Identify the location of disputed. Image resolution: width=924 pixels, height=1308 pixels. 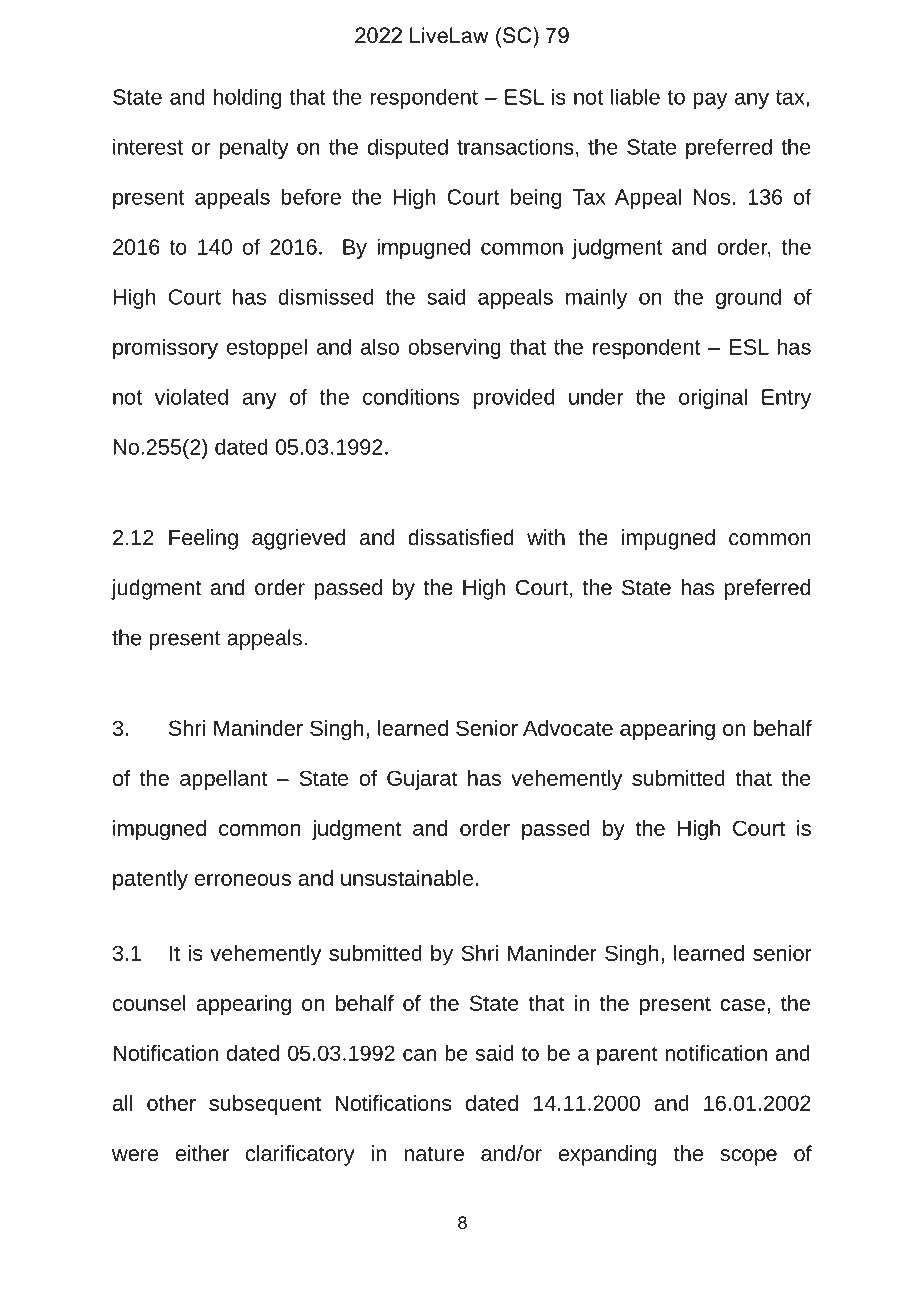
(408, 148).
